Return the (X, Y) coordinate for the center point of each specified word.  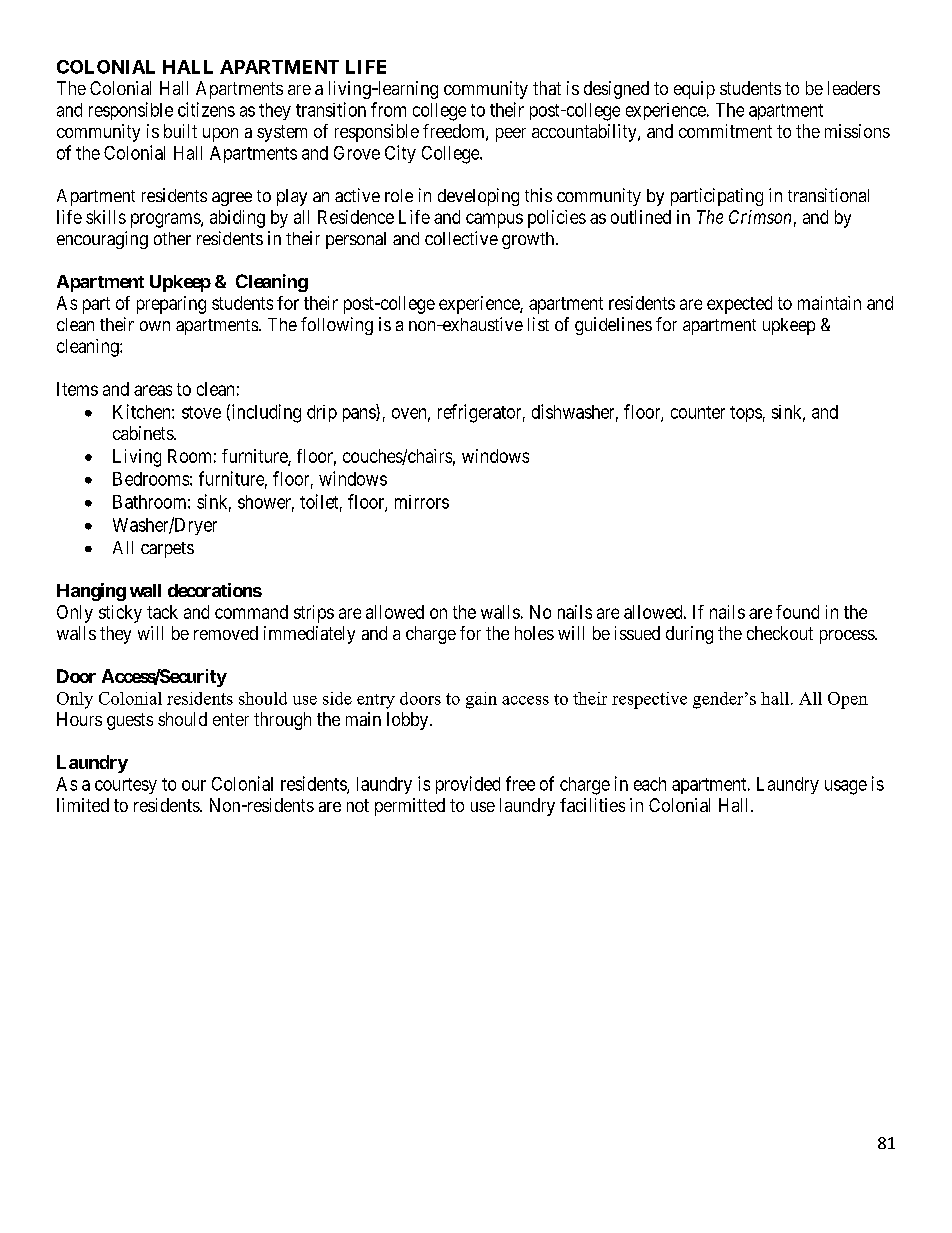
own (155, 326)
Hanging (91, 592)
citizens (206, 109)
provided (468, 785)
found (797, 612)
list (538, 324)
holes (534, 633)
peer (511, 135)
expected (739, 305)
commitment (725, 131)
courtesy (126, 786)
